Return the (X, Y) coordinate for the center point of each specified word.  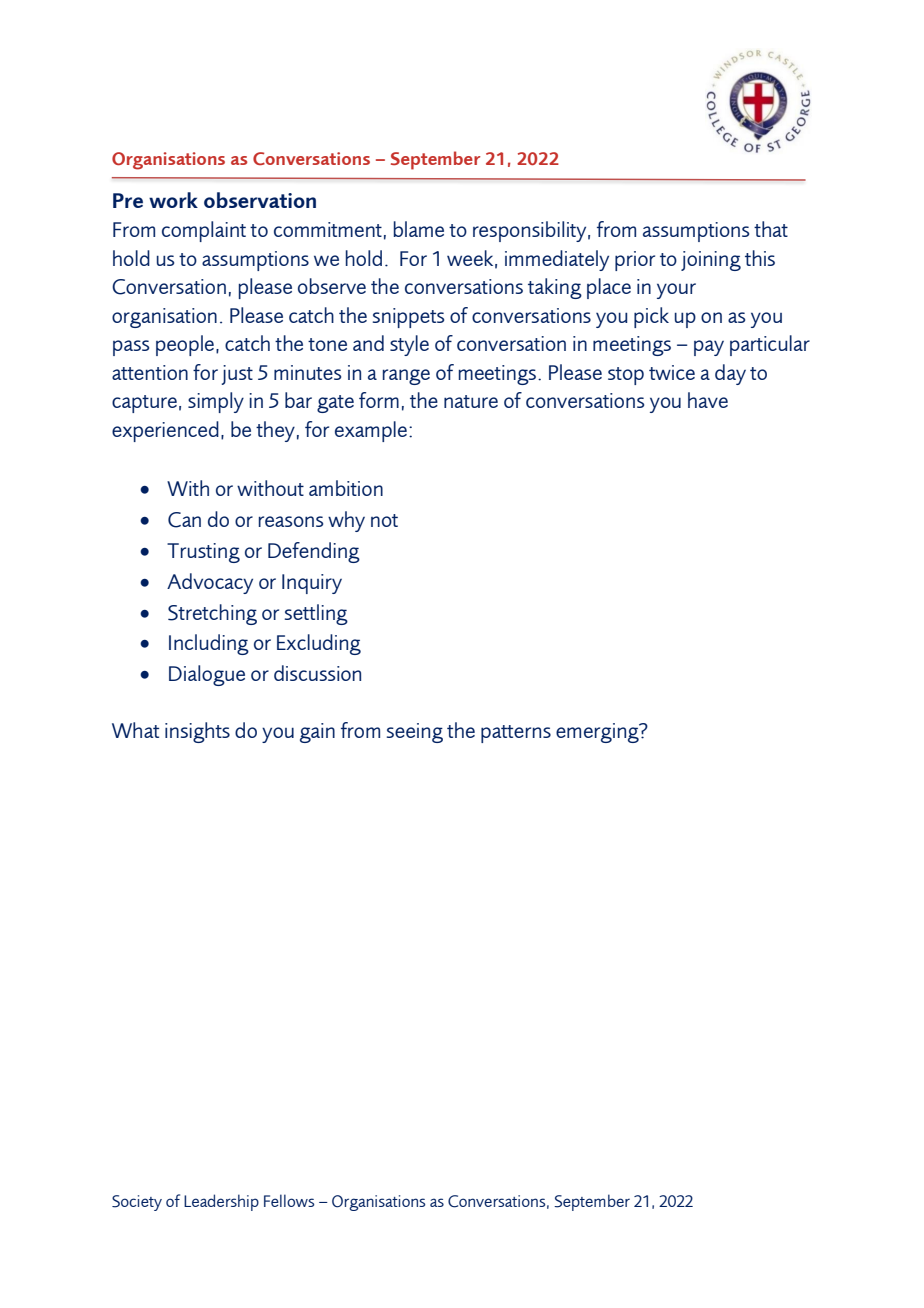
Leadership (221, 1202)
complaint (204, 231)
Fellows (289, 1200)
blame (419, 229)
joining (711, 261)
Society (137, 1203)
